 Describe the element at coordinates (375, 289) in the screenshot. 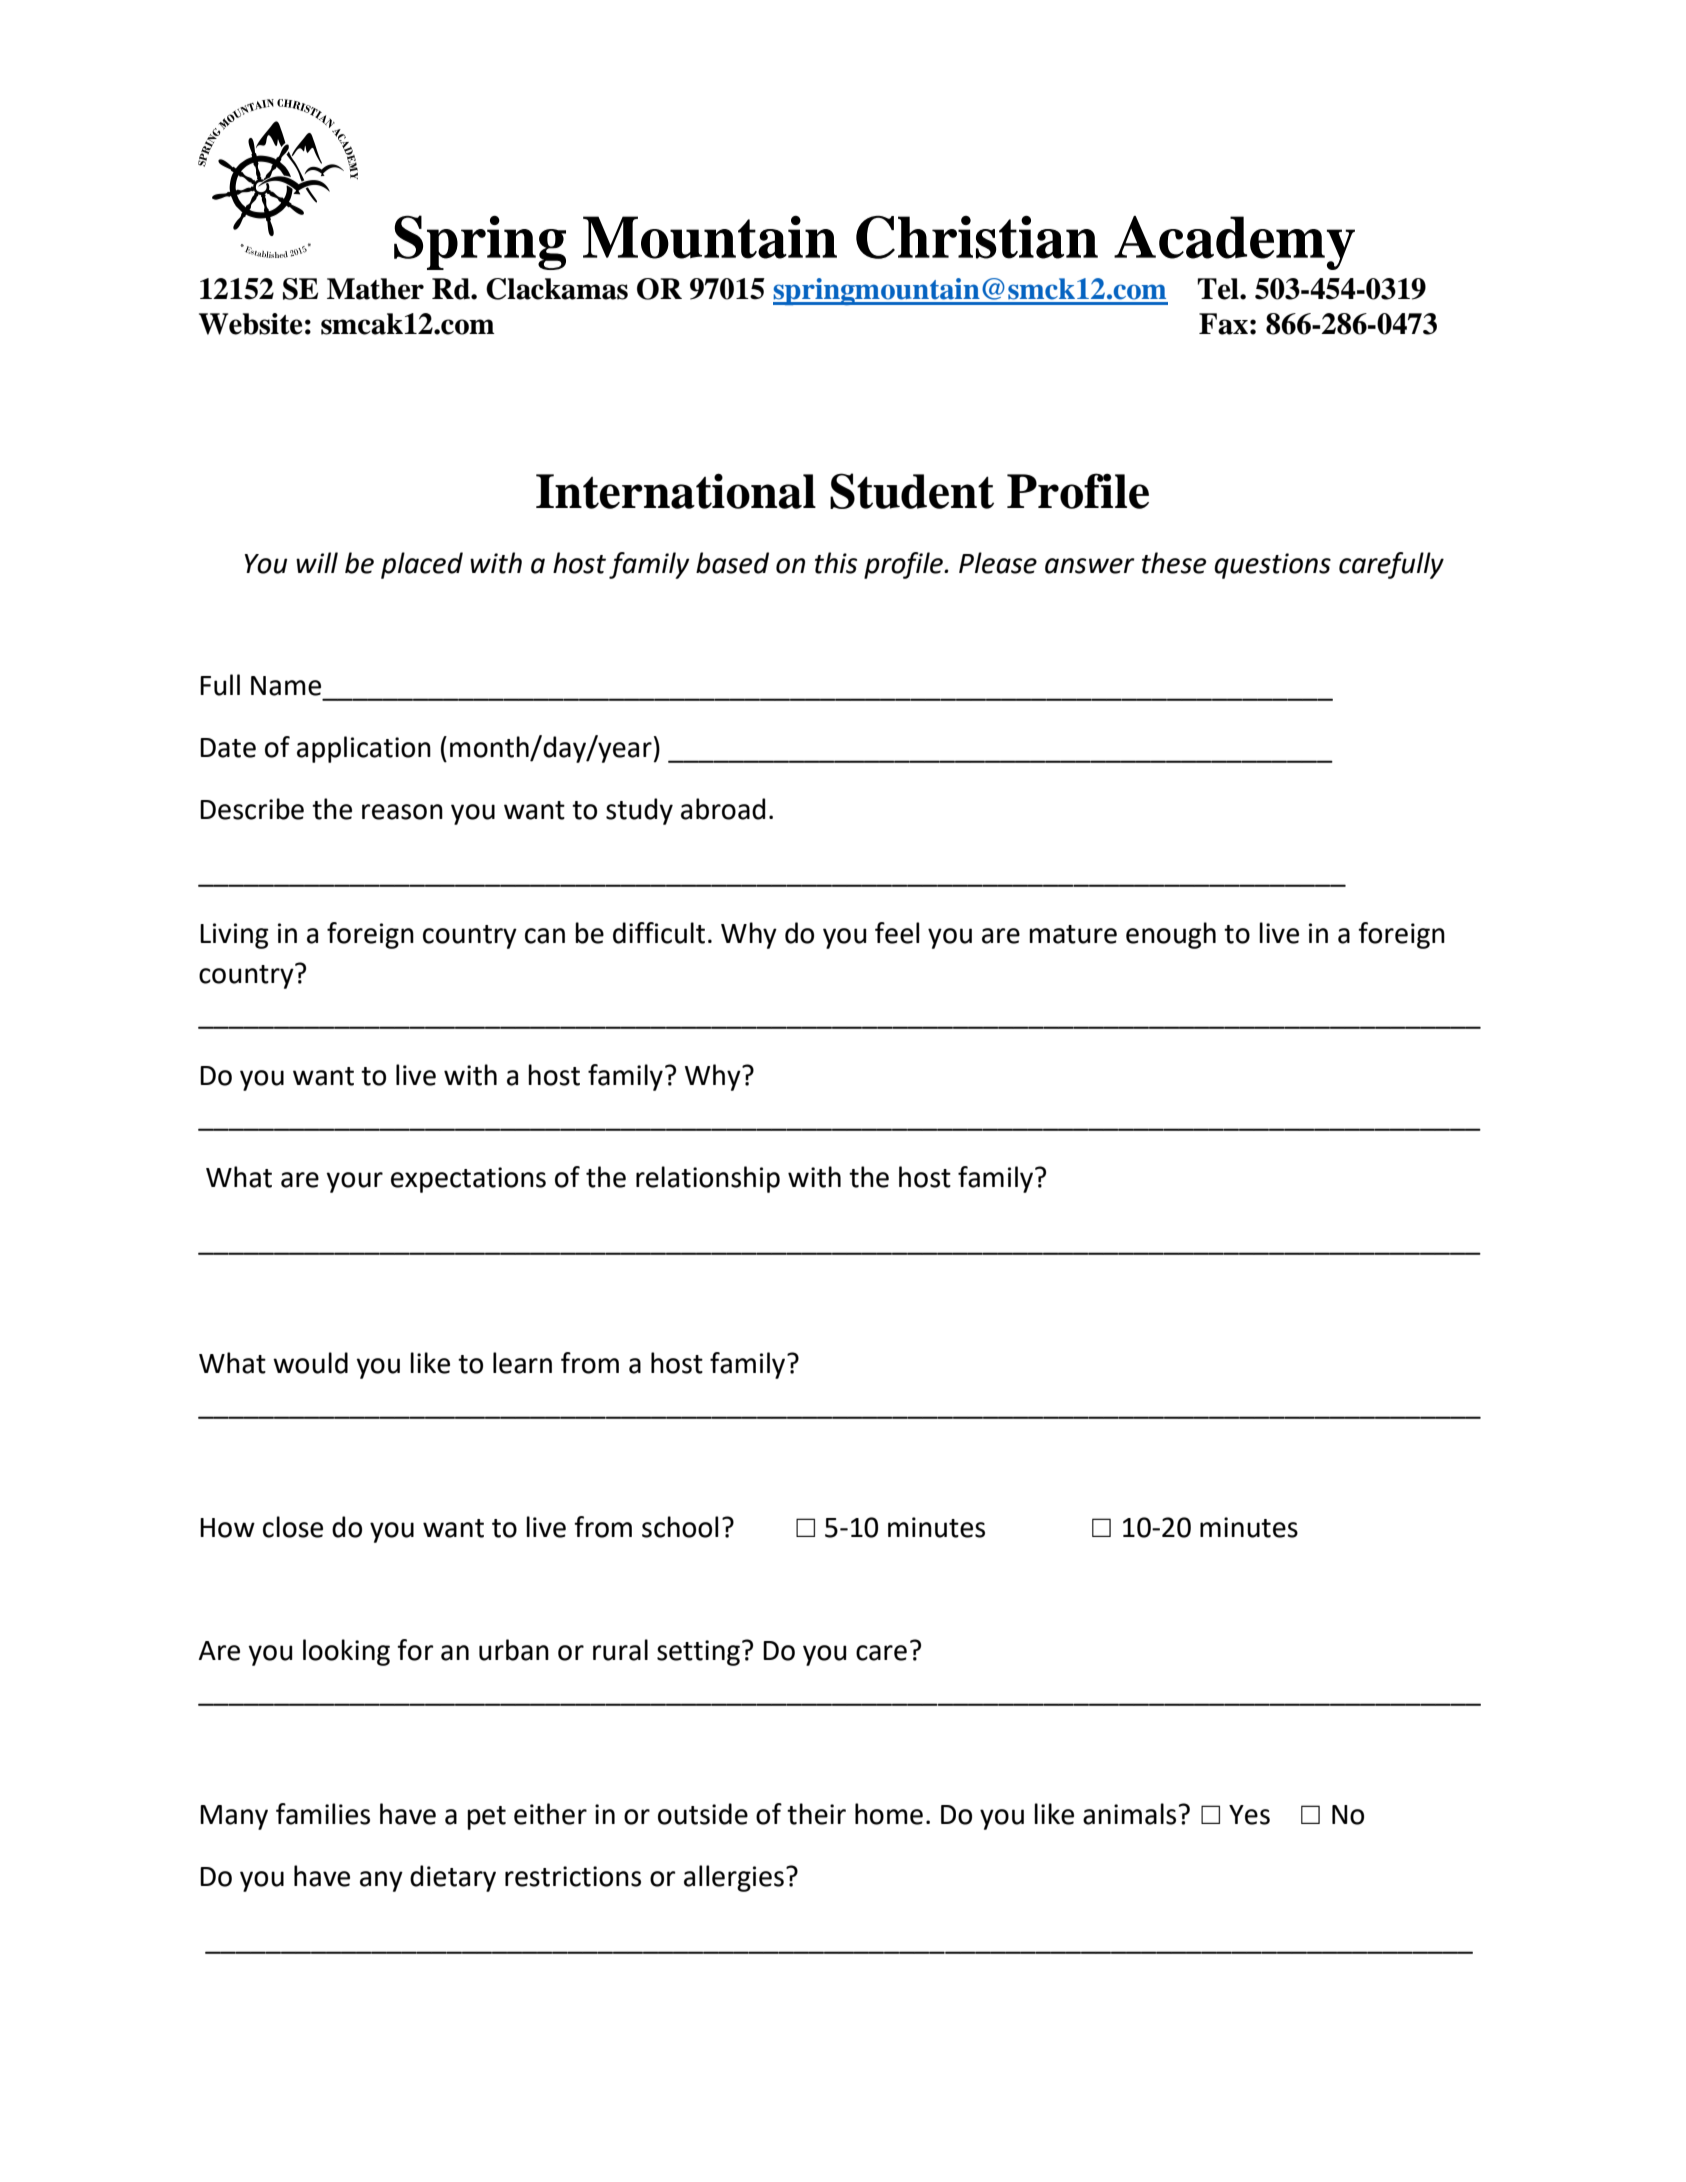

I see `Mather` at that location.
